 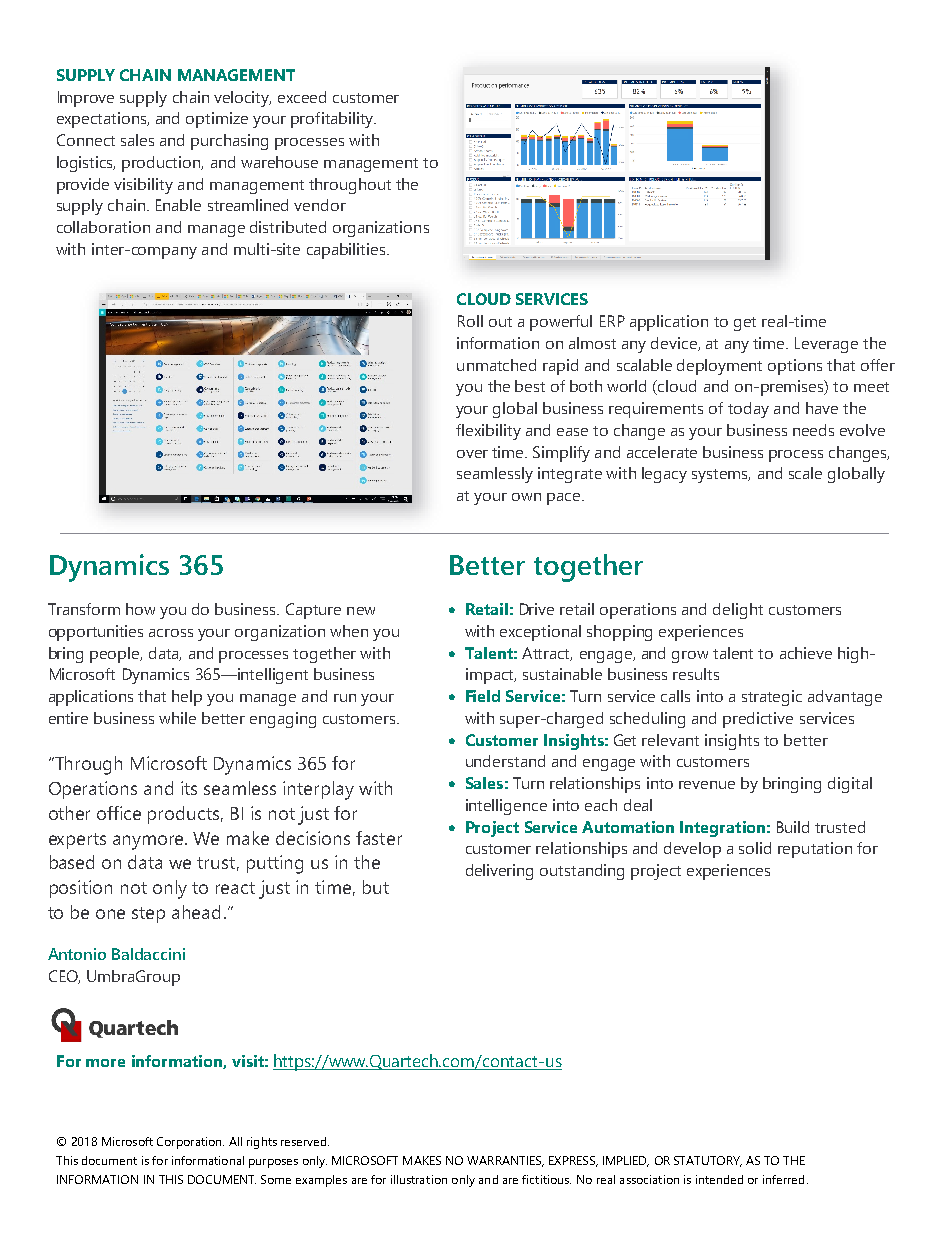 I want to click on profitability, so click(x=333, y=120).
